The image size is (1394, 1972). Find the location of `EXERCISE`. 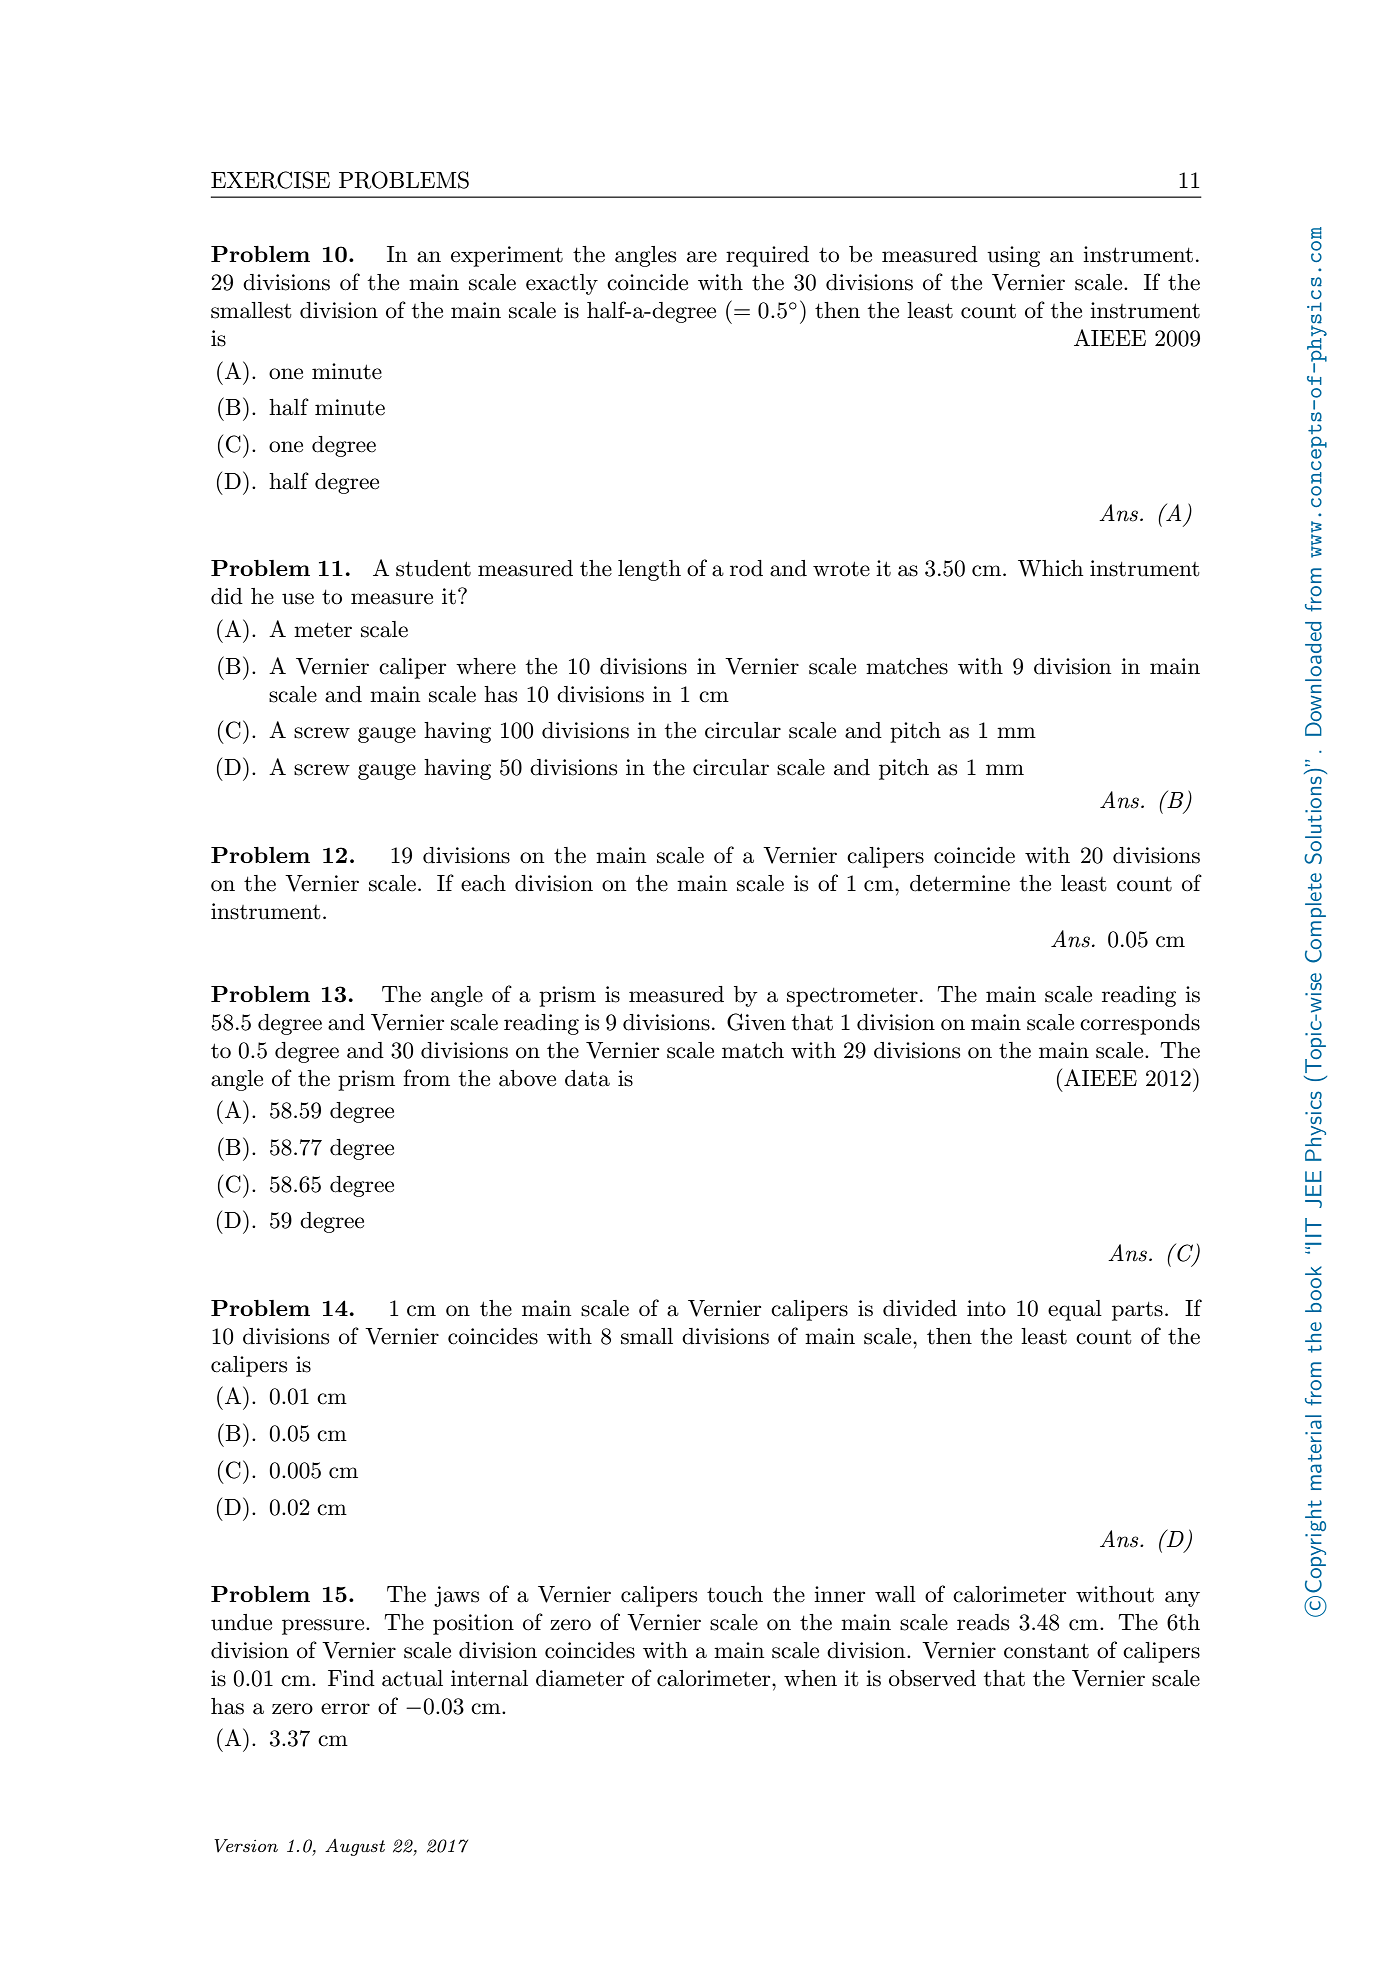

EXERCISE is located at coordinates (270, 180).
